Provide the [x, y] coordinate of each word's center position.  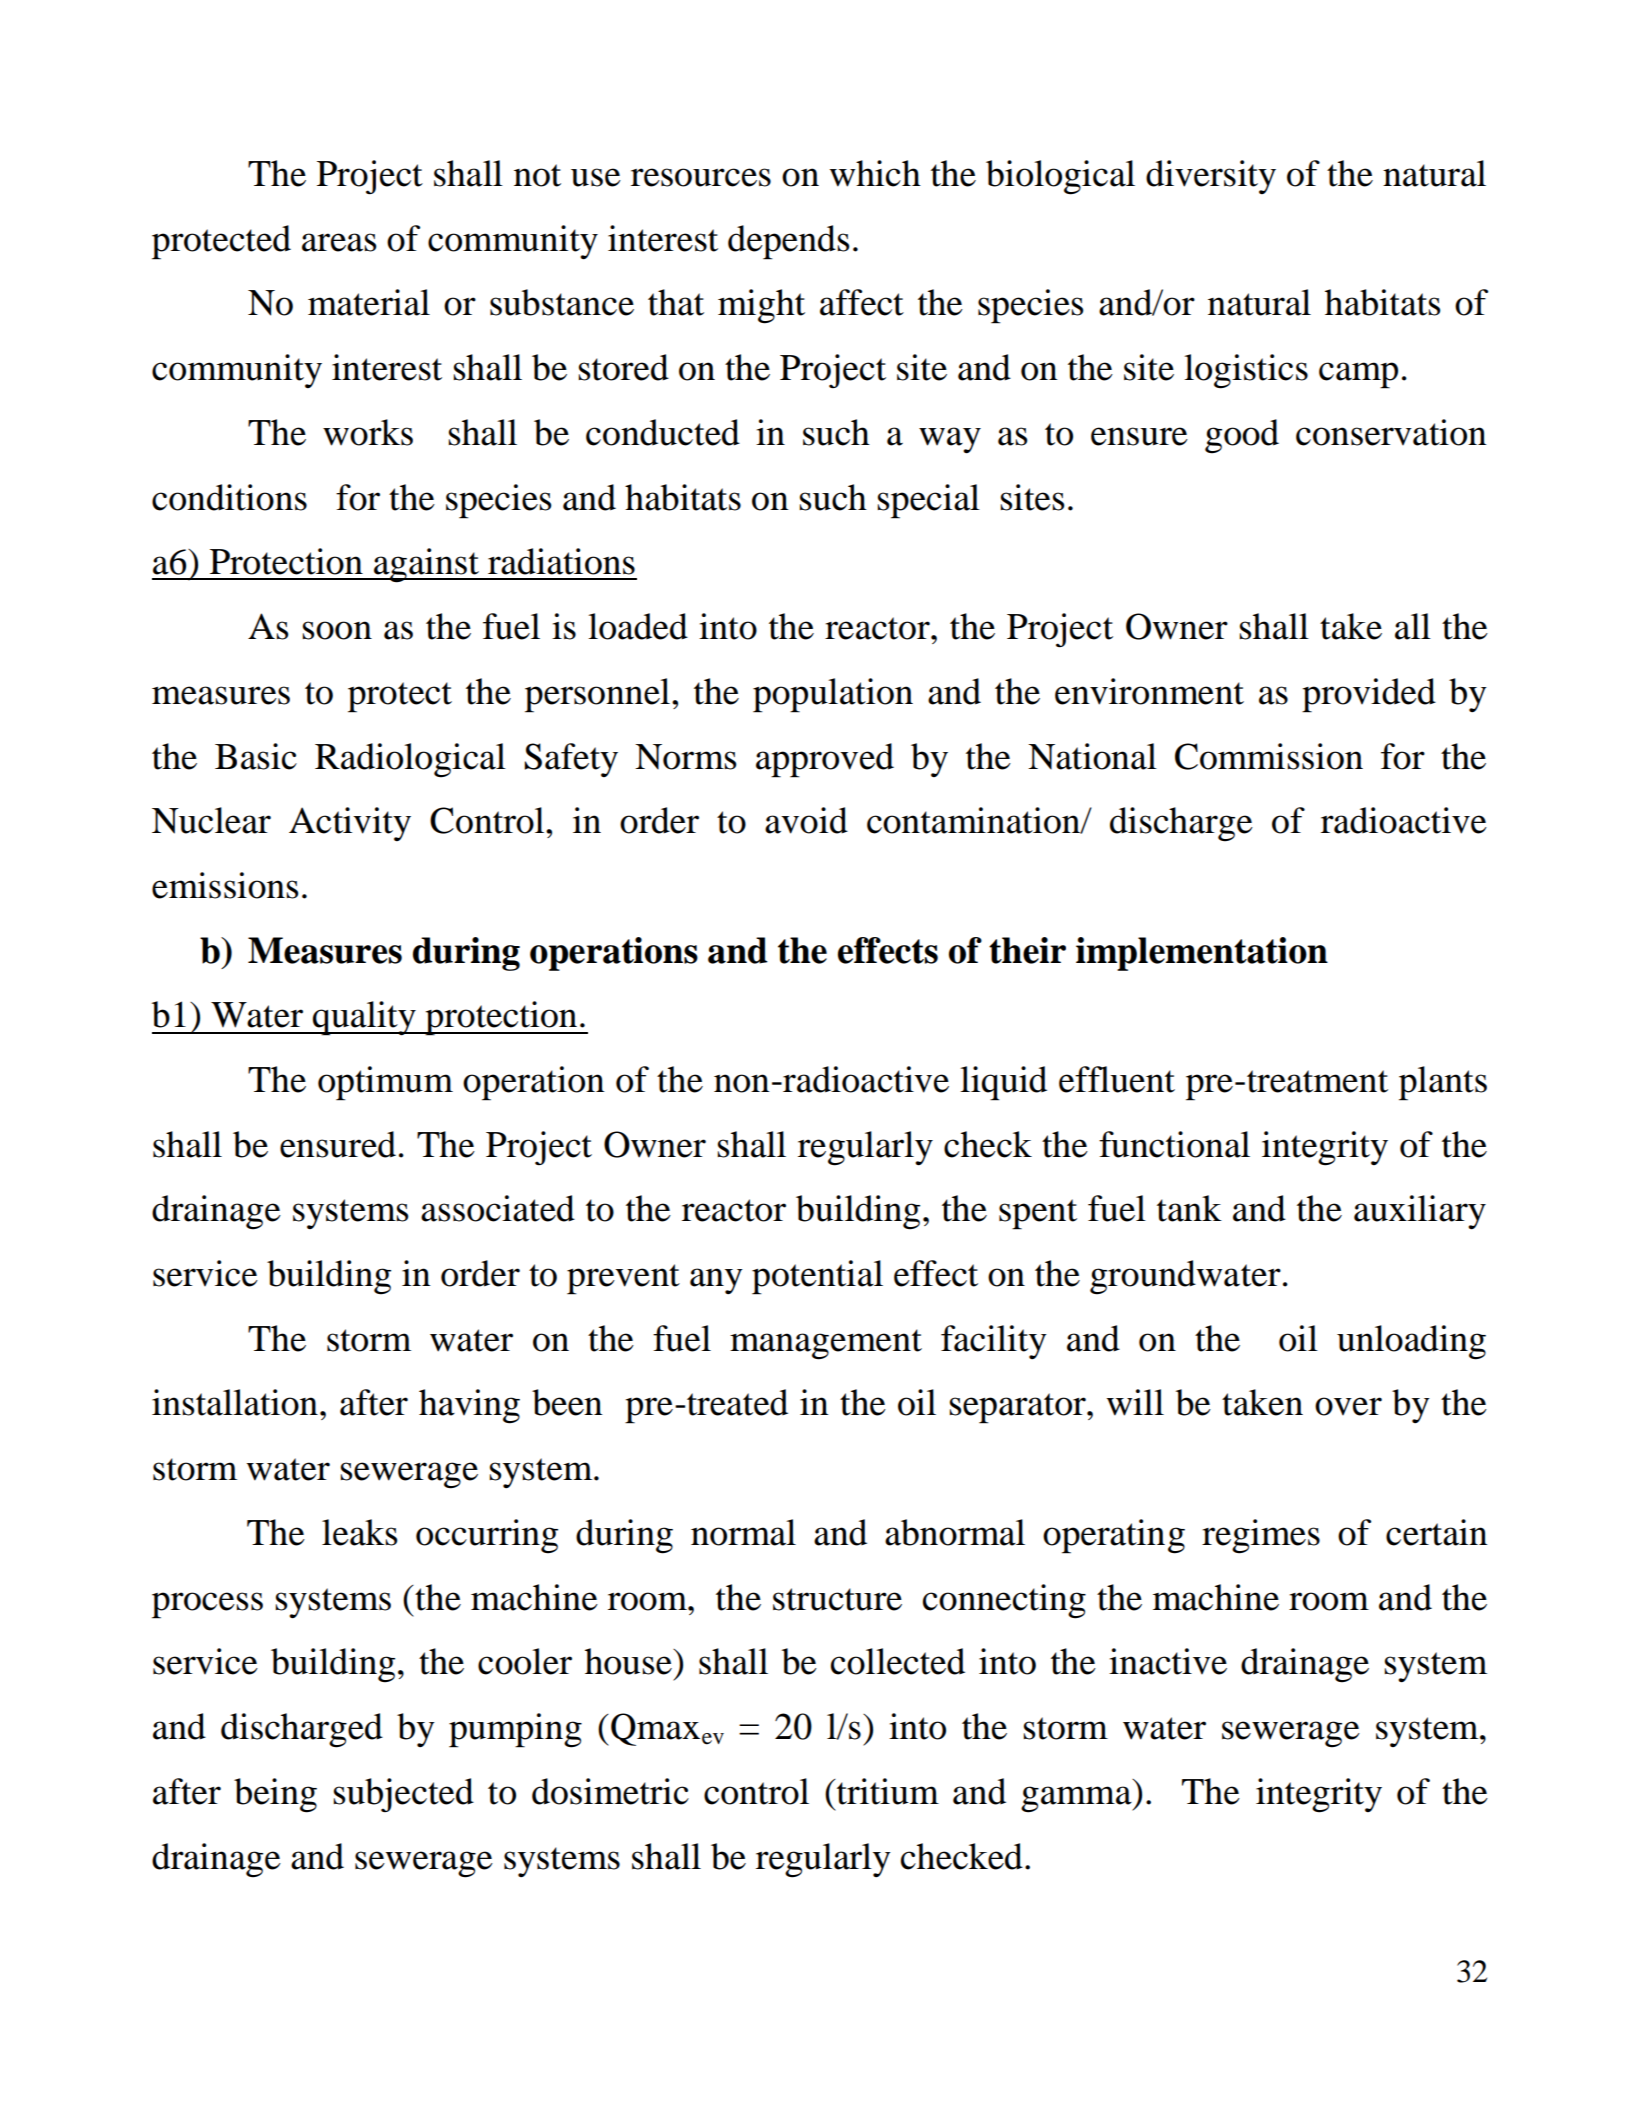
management [826, 1344]
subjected [403, 1795]
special [928, 501]
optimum [385, 1083]
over [1348, 1406]
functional [1174, 1144]
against [426, 565]
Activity [350, 824]
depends [788, 242]
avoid [806, 820]
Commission [1269, 756]
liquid [1003, 1083]
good [1242, 436]
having [469, 1406]
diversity [1211, 177]
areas [339, 242]
